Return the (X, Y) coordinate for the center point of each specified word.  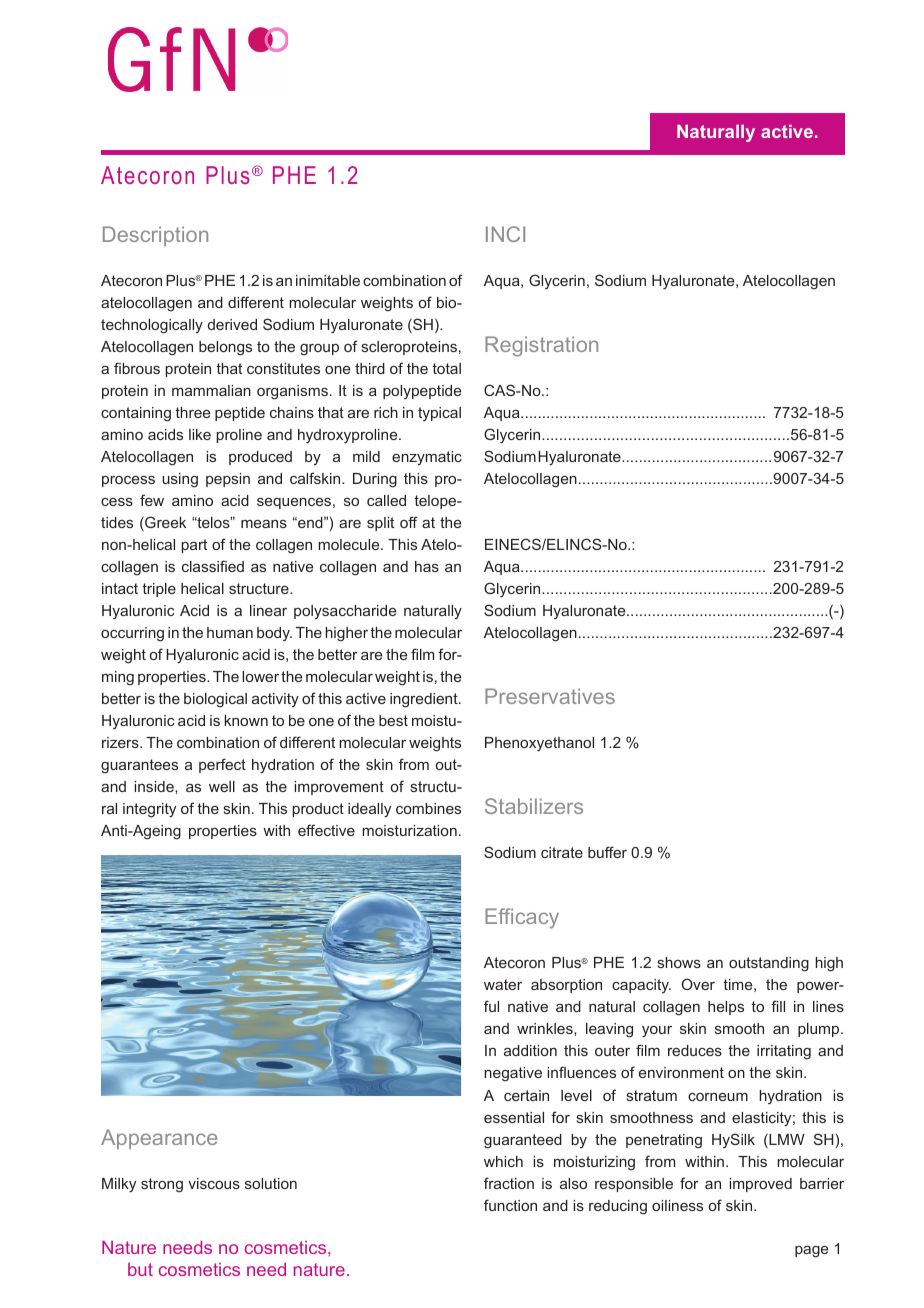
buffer (607, 852)
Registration (541, 346)
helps (726, 1008)
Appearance (159, 1139)
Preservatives (550, 696)
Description (155, 236)
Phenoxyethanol (539, 744)
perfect (222, 765)
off (409, 522)
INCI (505, 234)
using (180, 480)
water (503, 984)
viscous (214, 1183)
